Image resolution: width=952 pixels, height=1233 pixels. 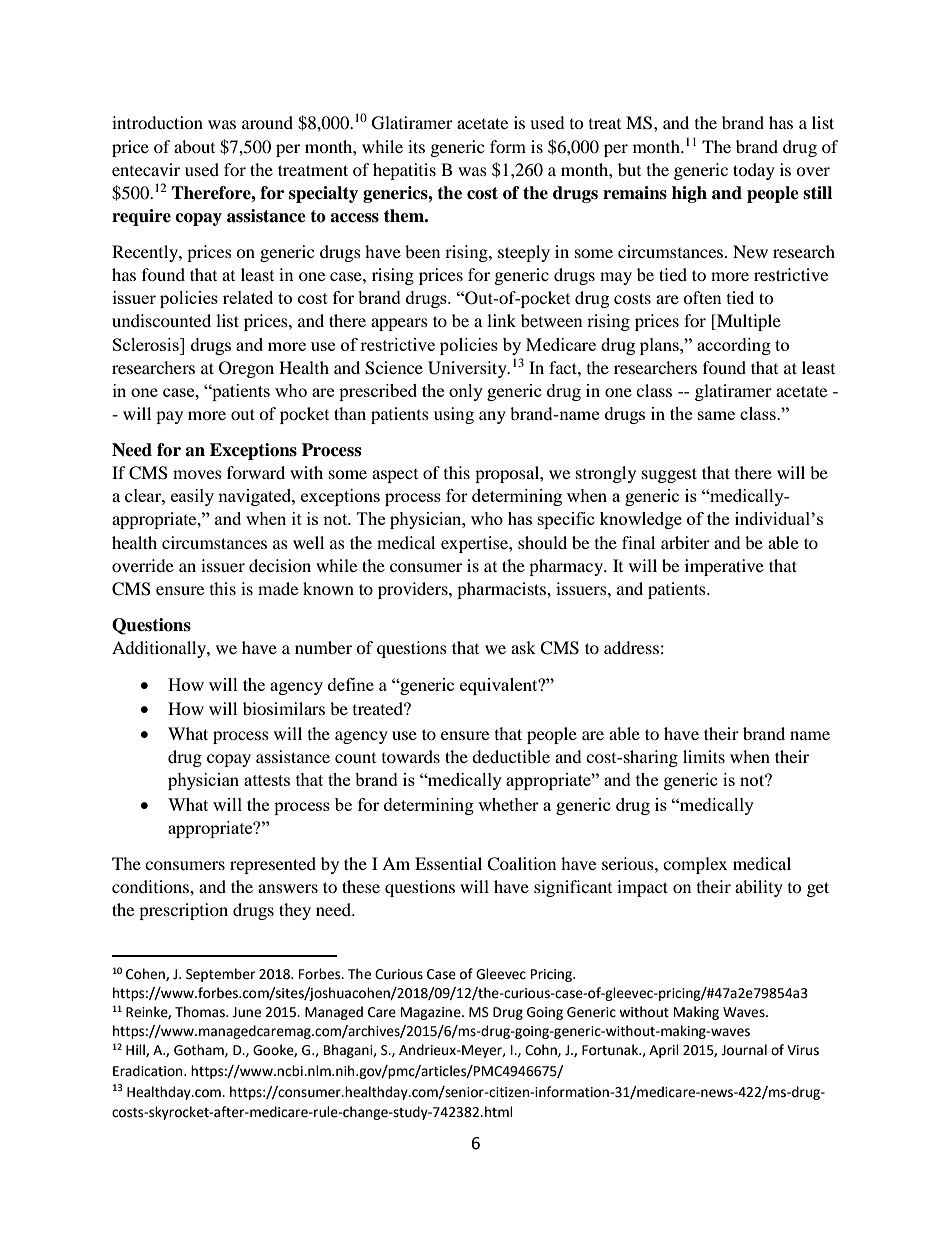 I want to click on Gotham, so click(x=200, y=1050).
